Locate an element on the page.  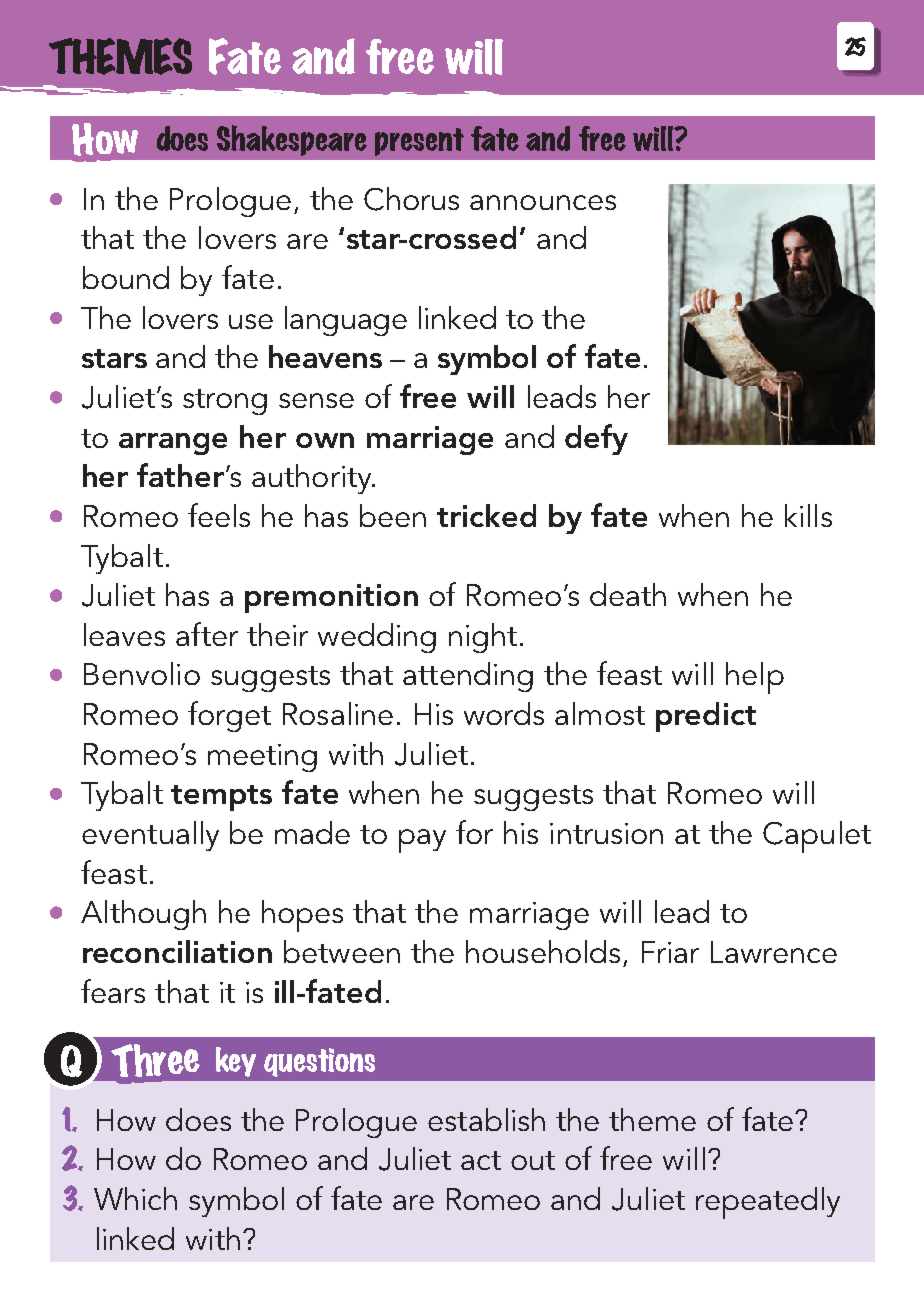
feels is located at coordinates (219, 515).
